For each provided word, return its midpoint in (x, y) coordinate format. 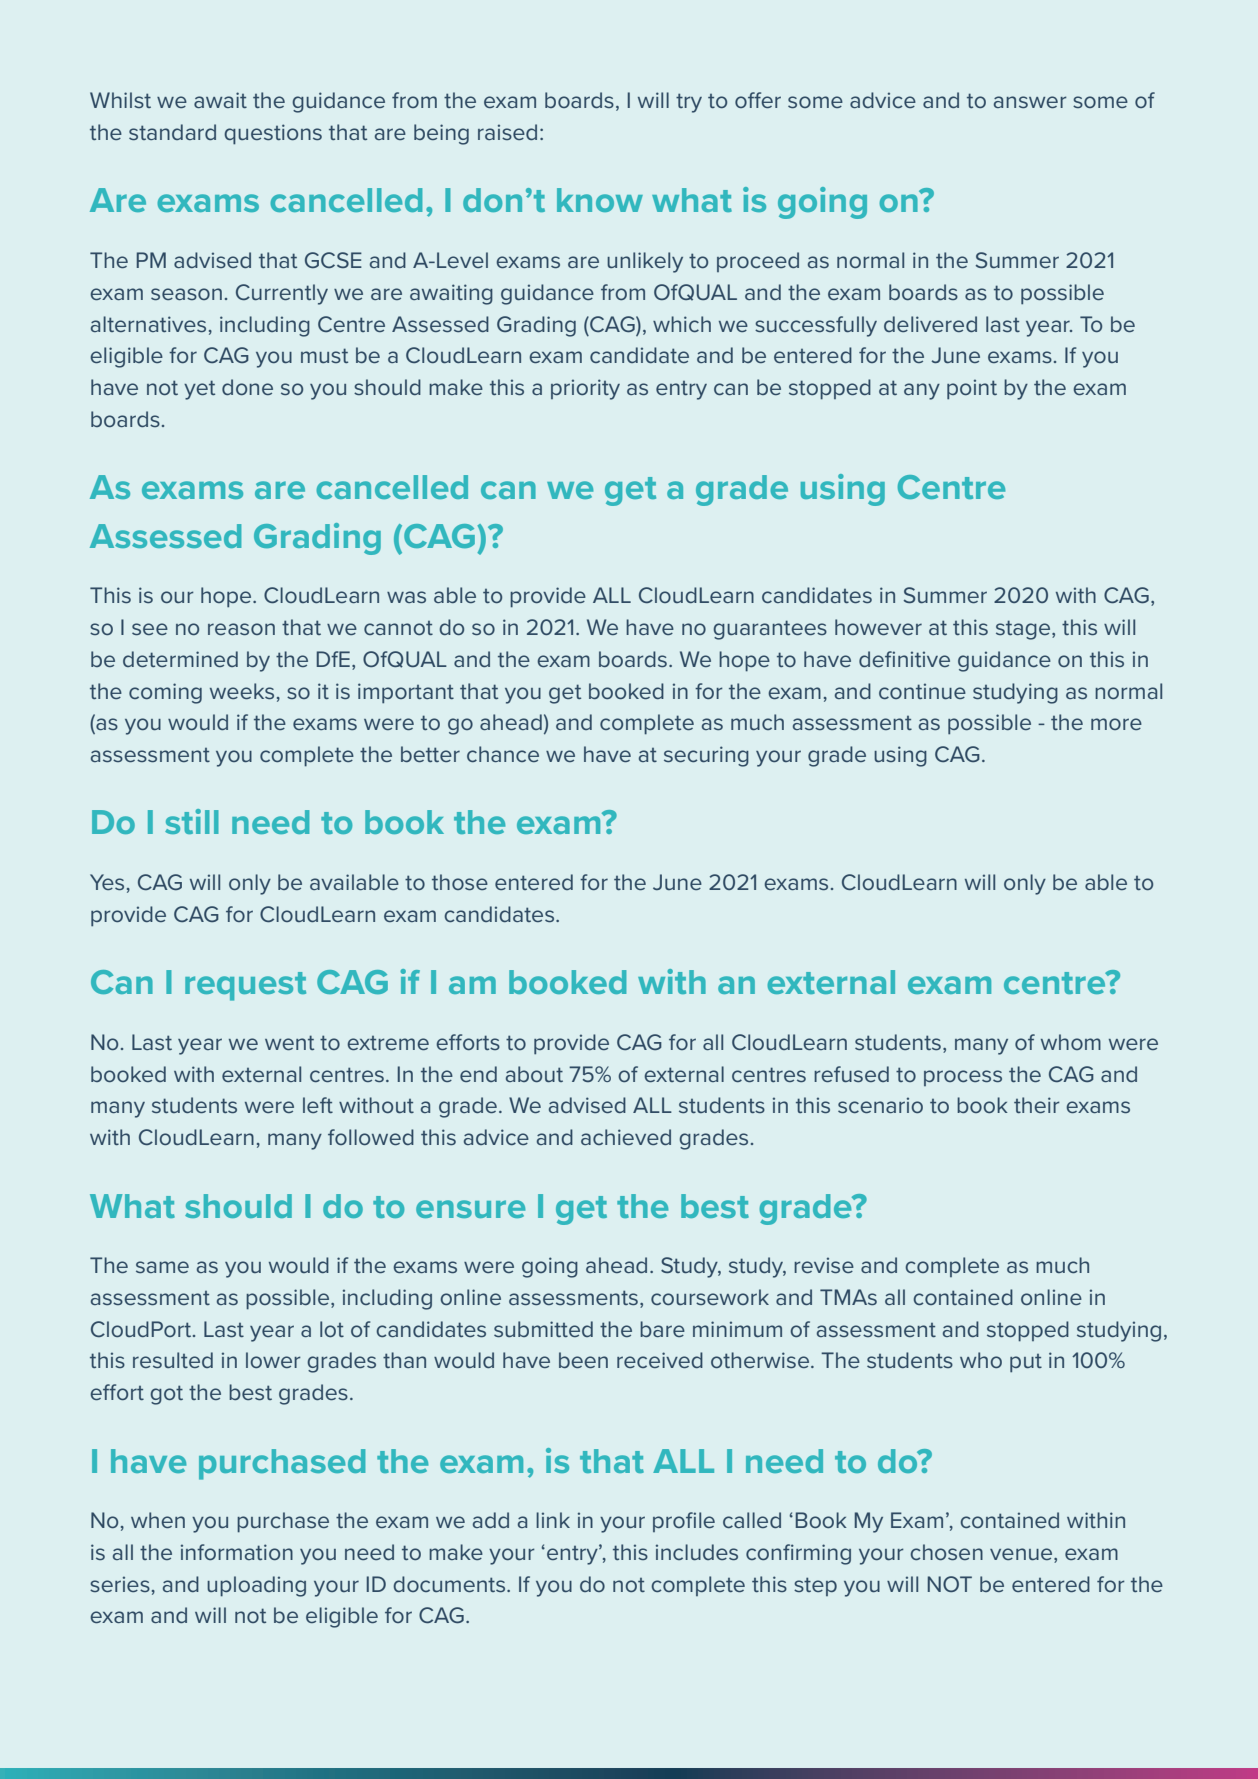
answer (1030, 102)
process (963, 1078)
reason (241, 629)
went (289, 1042)
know (600, 200)
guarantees (770, 630)
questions (273, 134)
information (237, 1552)
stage (1024, 630)
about (534, 1074)
